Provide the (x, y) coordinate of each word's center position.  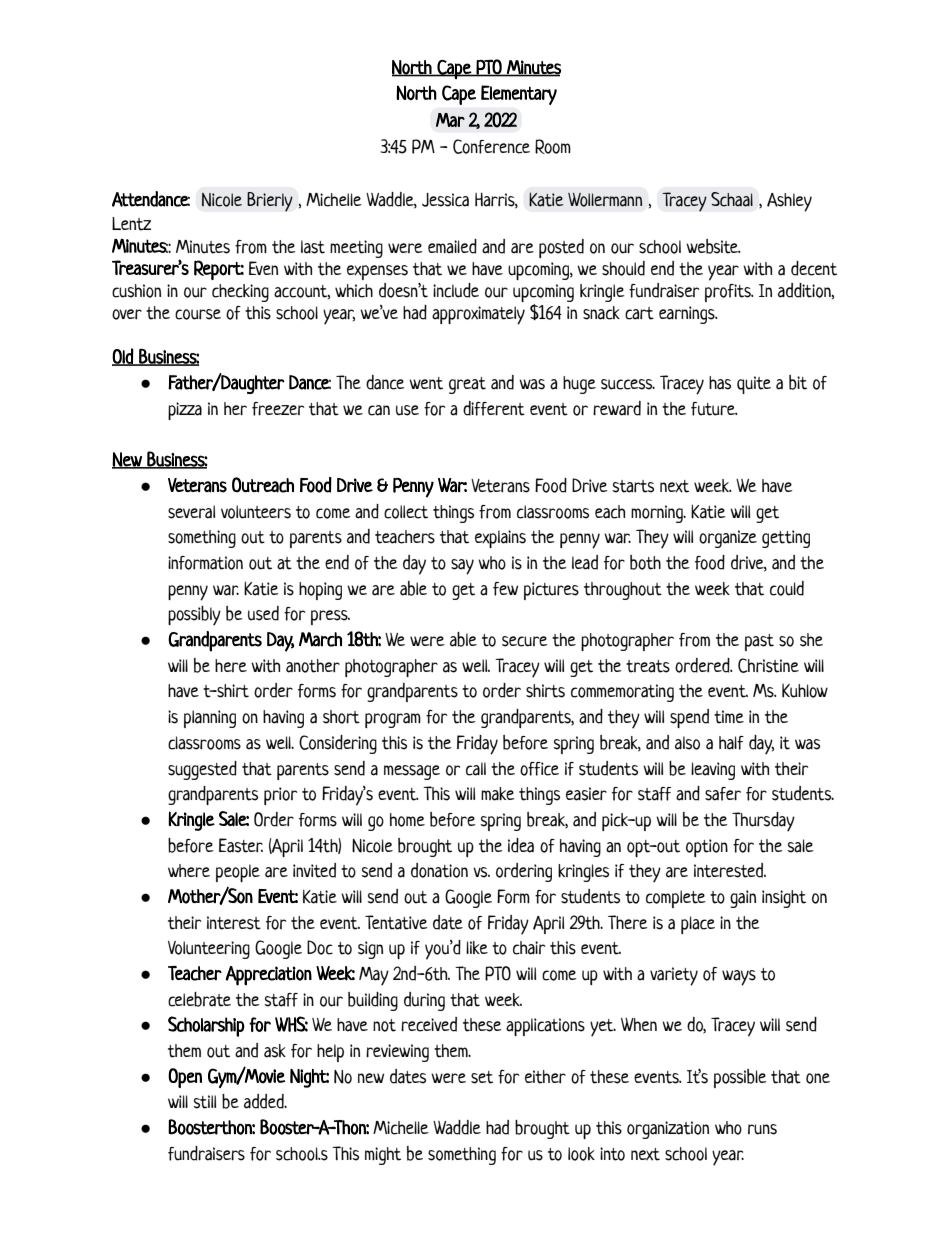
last (313, 247)
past (759, 642)
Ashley (789, 202)
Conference (491, 146)
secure (525, 641)
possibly (194, 616)
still (204, 1102)
